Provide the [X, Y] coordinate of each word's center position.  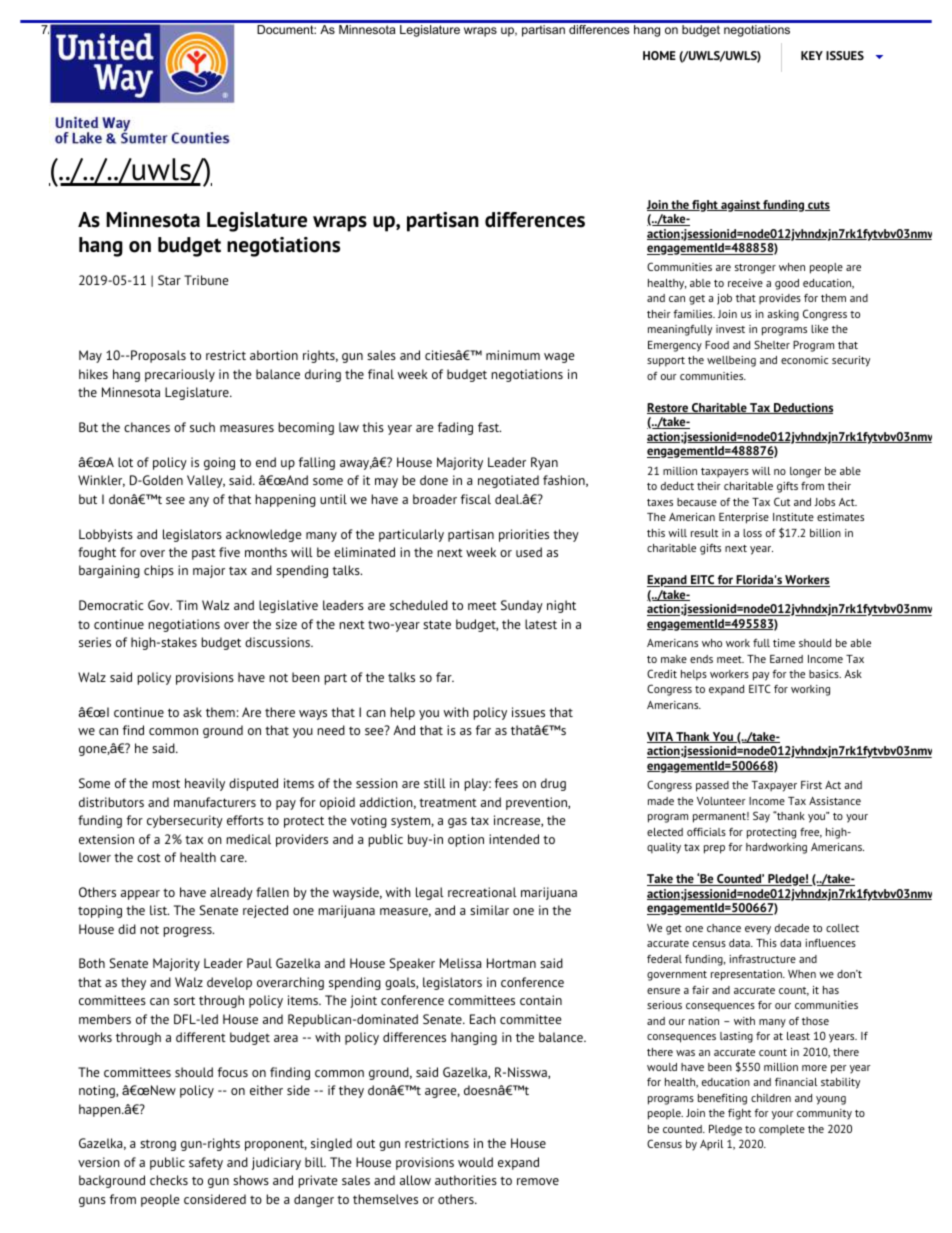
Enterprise [744, 518]
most [166, 783]
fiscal [476, 499]
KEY [812, 55]
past [204, 554]
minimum [513, 355]
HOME [659, 55]
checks [169, 1180]
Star [169, 280]
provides [780, 299]
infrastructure [762, 959]
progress [188, 932]
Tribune [206, 280]
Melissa [461, 963]
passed [712, 786]
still [435, 783]
